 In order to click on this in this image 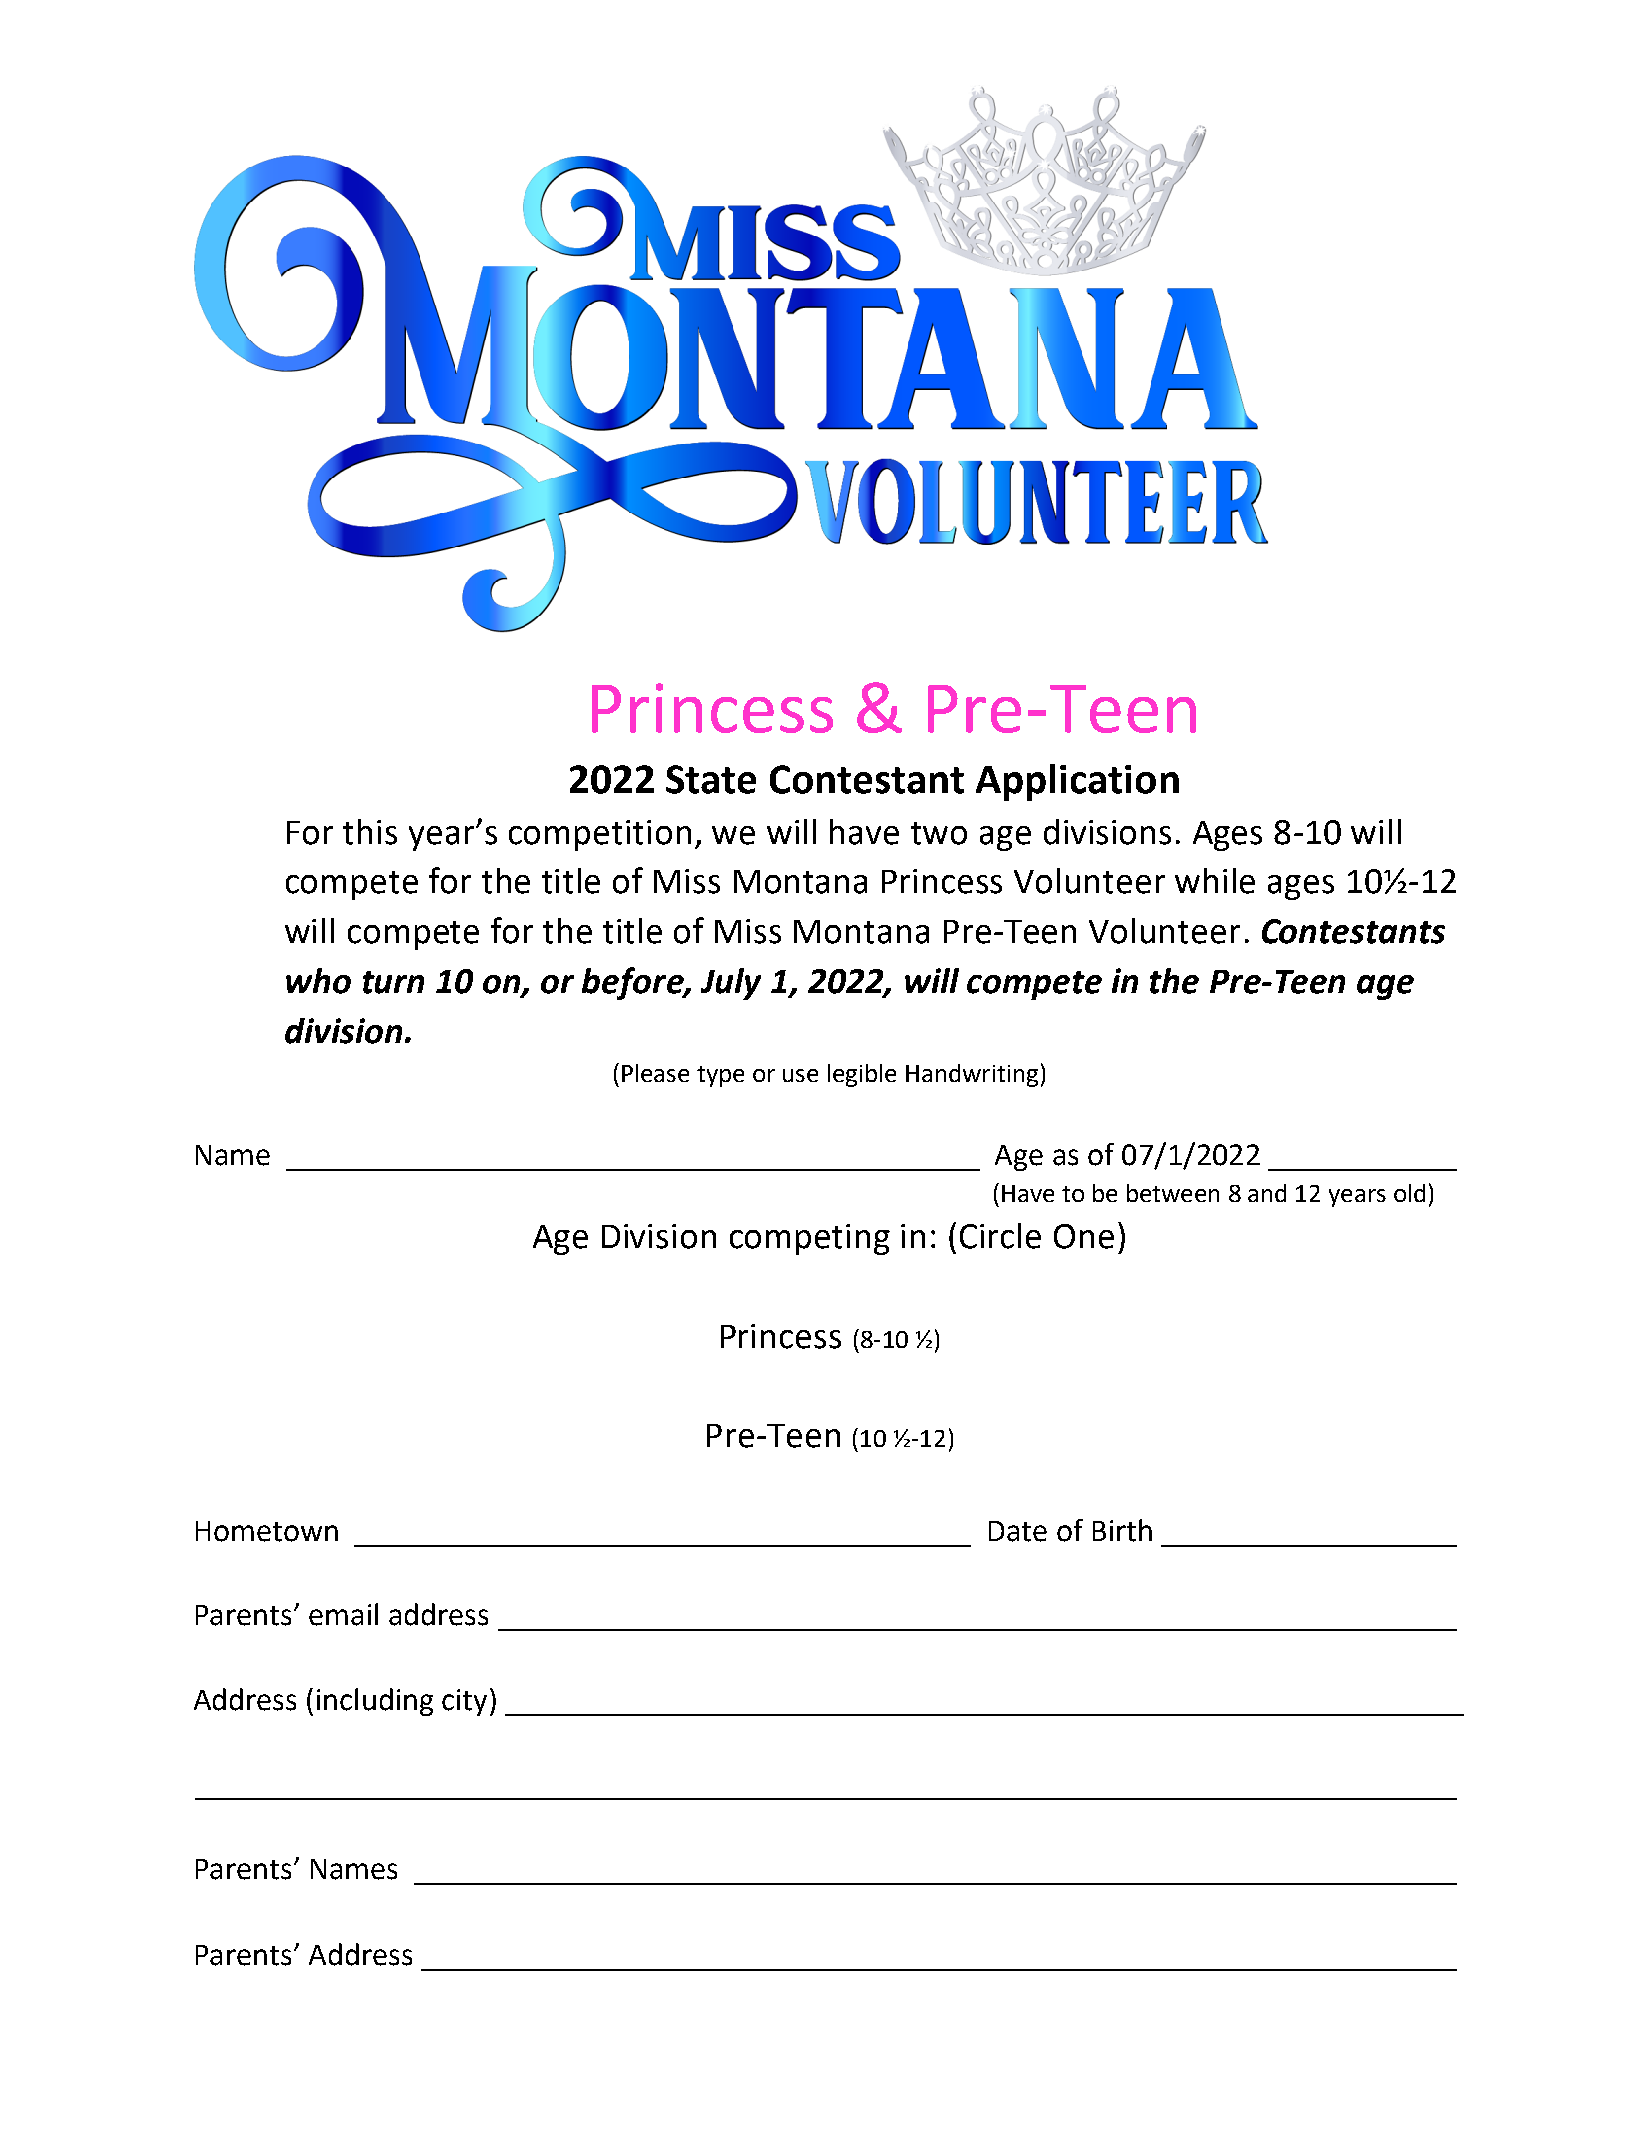, I will do `click(370, 832)`.
